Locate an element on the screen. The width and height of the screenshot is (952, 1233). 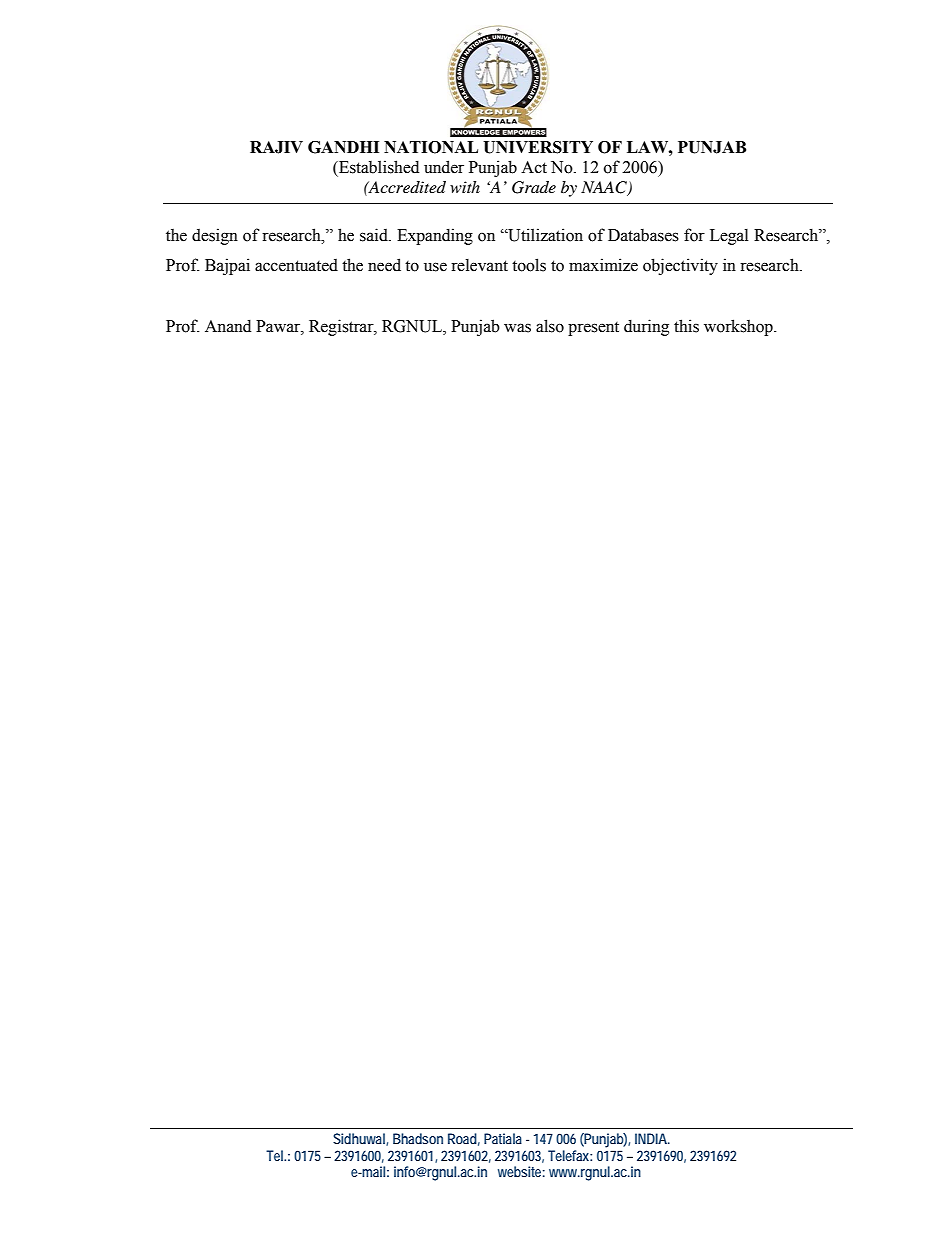
INDIA is located at coordinates (652, 1138).
